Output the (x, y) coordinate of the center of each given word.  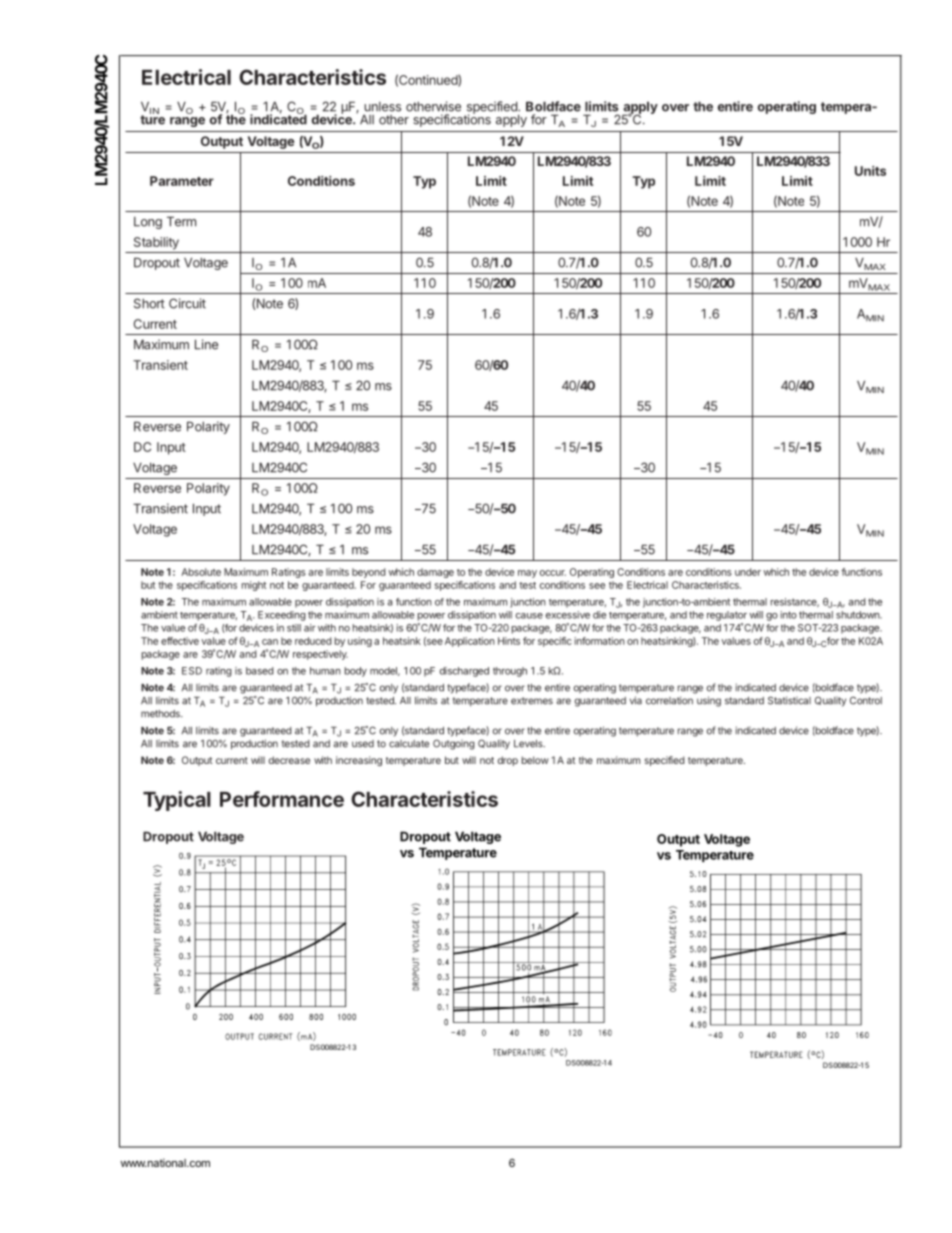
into (788, 615)
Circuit (187, 303)
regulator (727, 616)
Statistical (789, 700)
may (527, 574)
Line (206, 344)
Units (870, 171)
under (748, 572)
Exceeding (282, 616)
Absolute (201, 572)
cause (529, 616)
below (535, 760)
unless (382, 107)
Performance (282, 799)
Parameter (182, 181)
